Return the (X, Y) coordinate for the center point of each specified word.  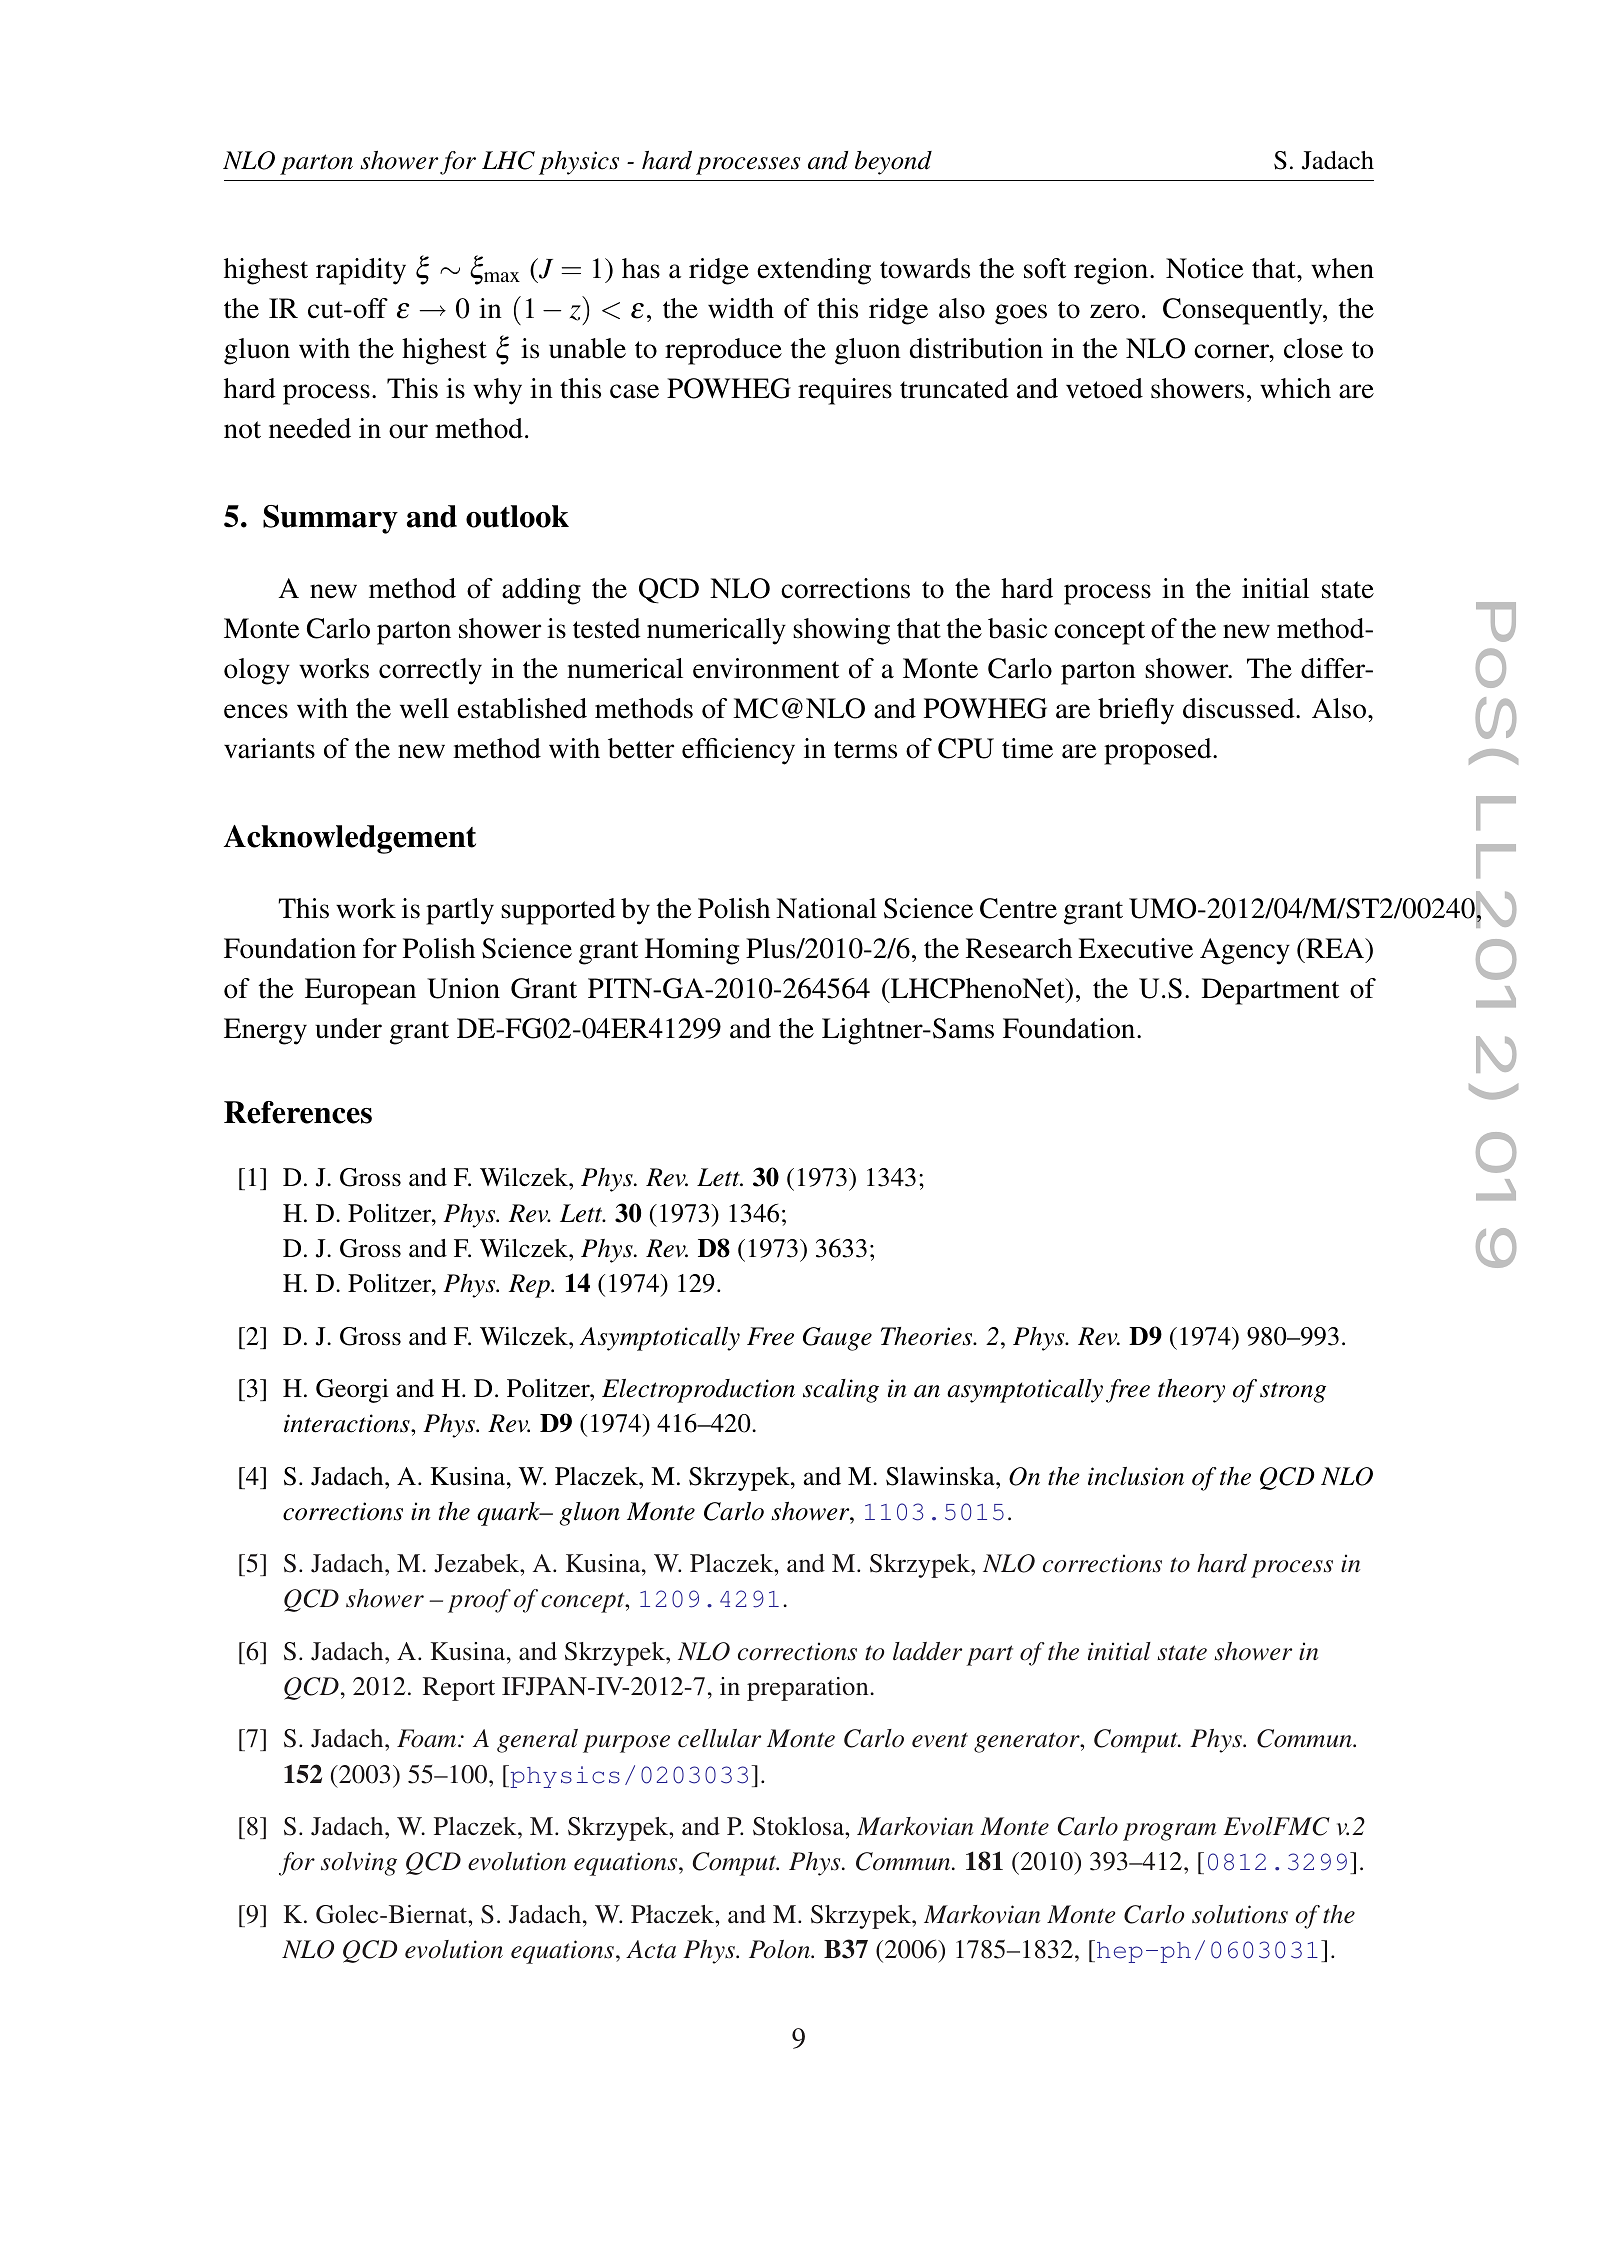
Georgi (352, 1391)
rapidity (361, 271)
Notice (1205, 268)
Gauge (837, 1339)
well (424, 708)
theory (1191, 1391)
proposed (1159, 751)
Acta (651, 1949)
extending (814, 271)
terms (865, 750)
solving (359, 1864)
